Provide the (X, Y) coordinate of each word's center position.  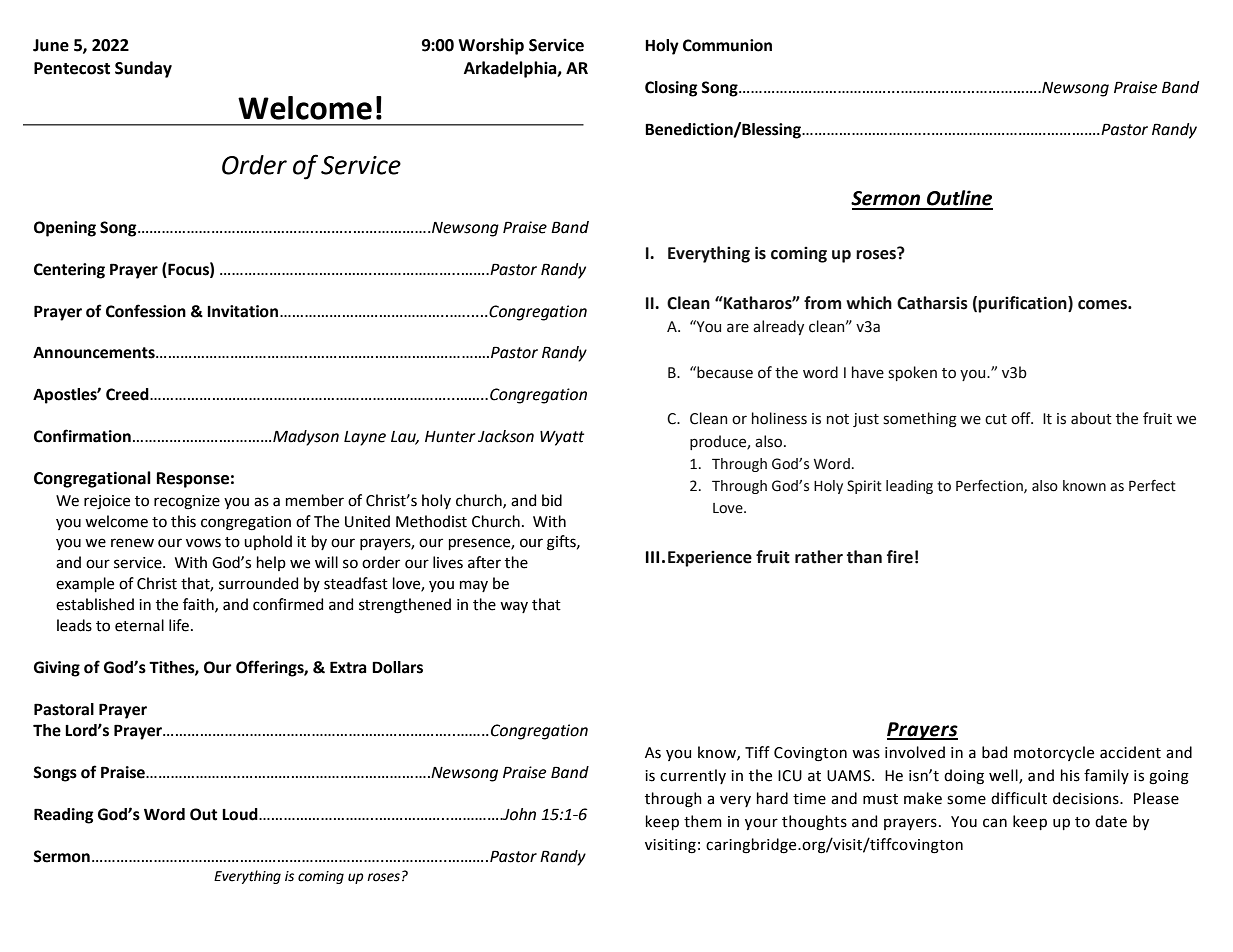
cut (996, 419)
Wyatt (562, 438)
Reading (64, 816)
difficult (1019, 798)
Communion (727, 45)
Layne (365, 438)
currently (693, 776)
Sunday (143, 69)
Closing (671, 89)
